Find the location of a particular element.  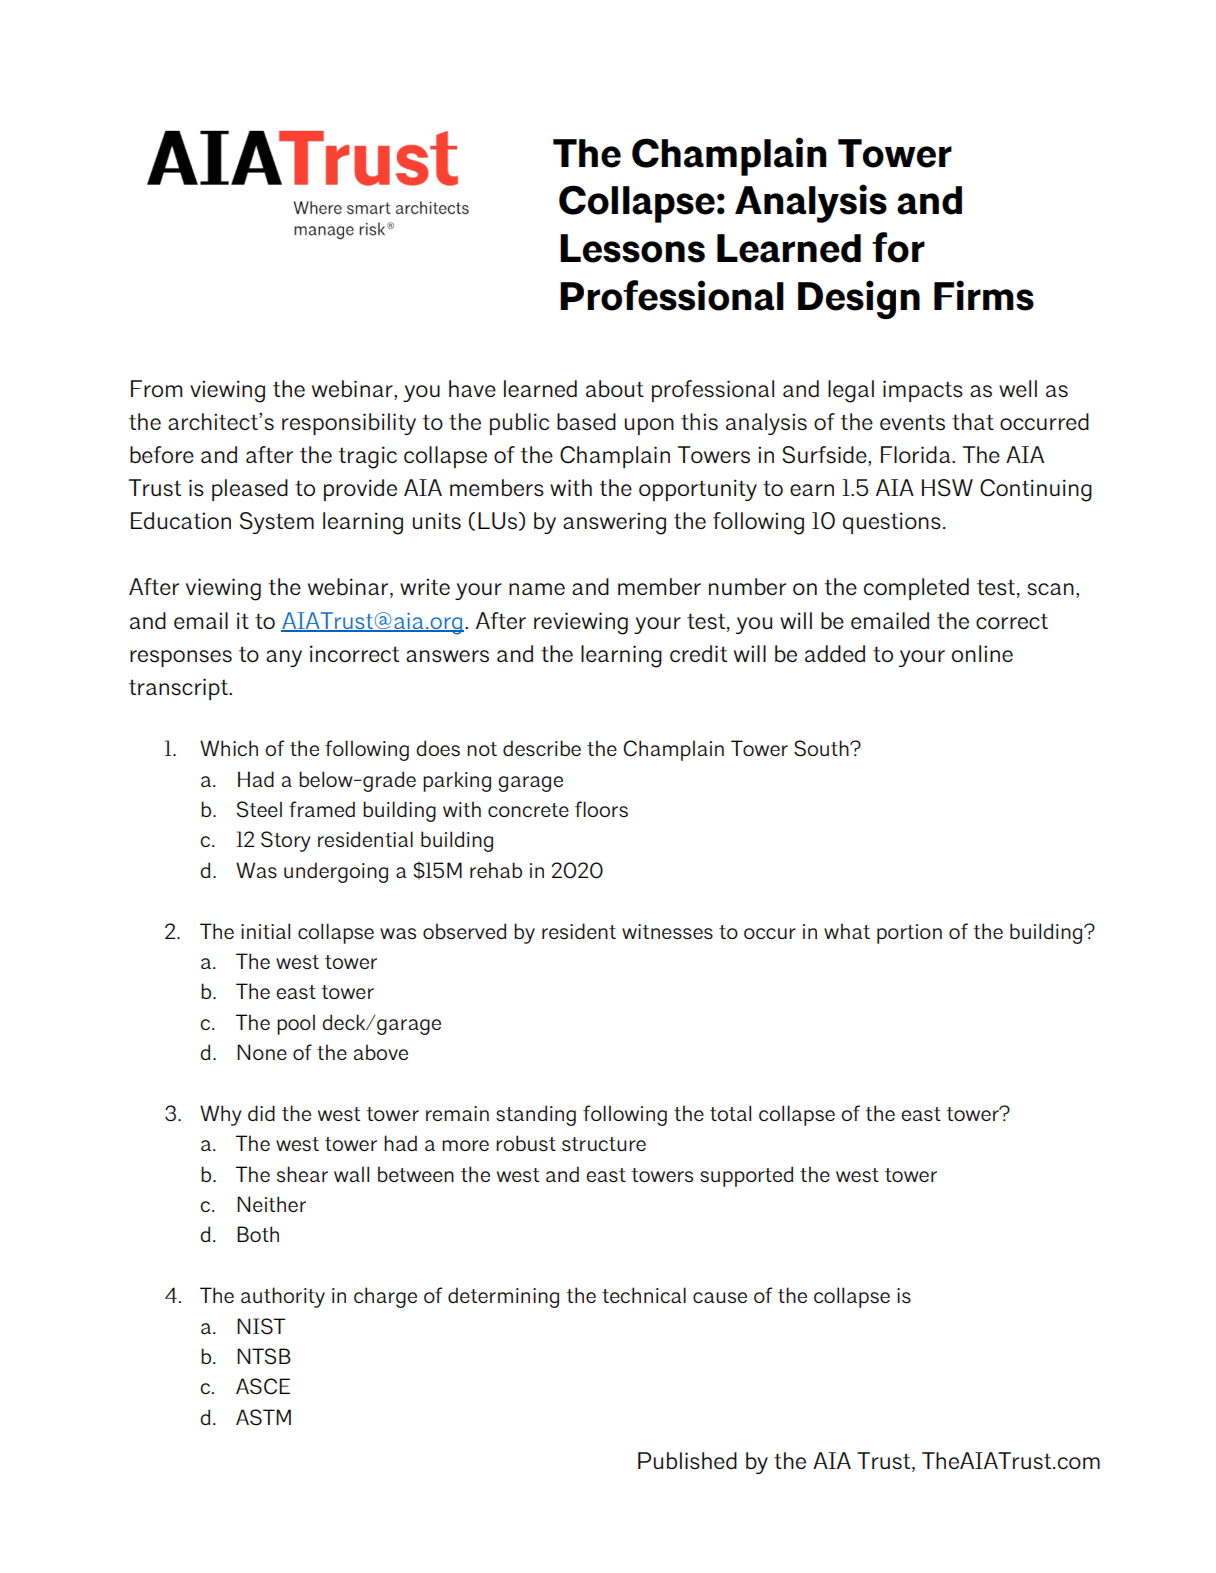

Firms is located at coordinates (984, 295).
